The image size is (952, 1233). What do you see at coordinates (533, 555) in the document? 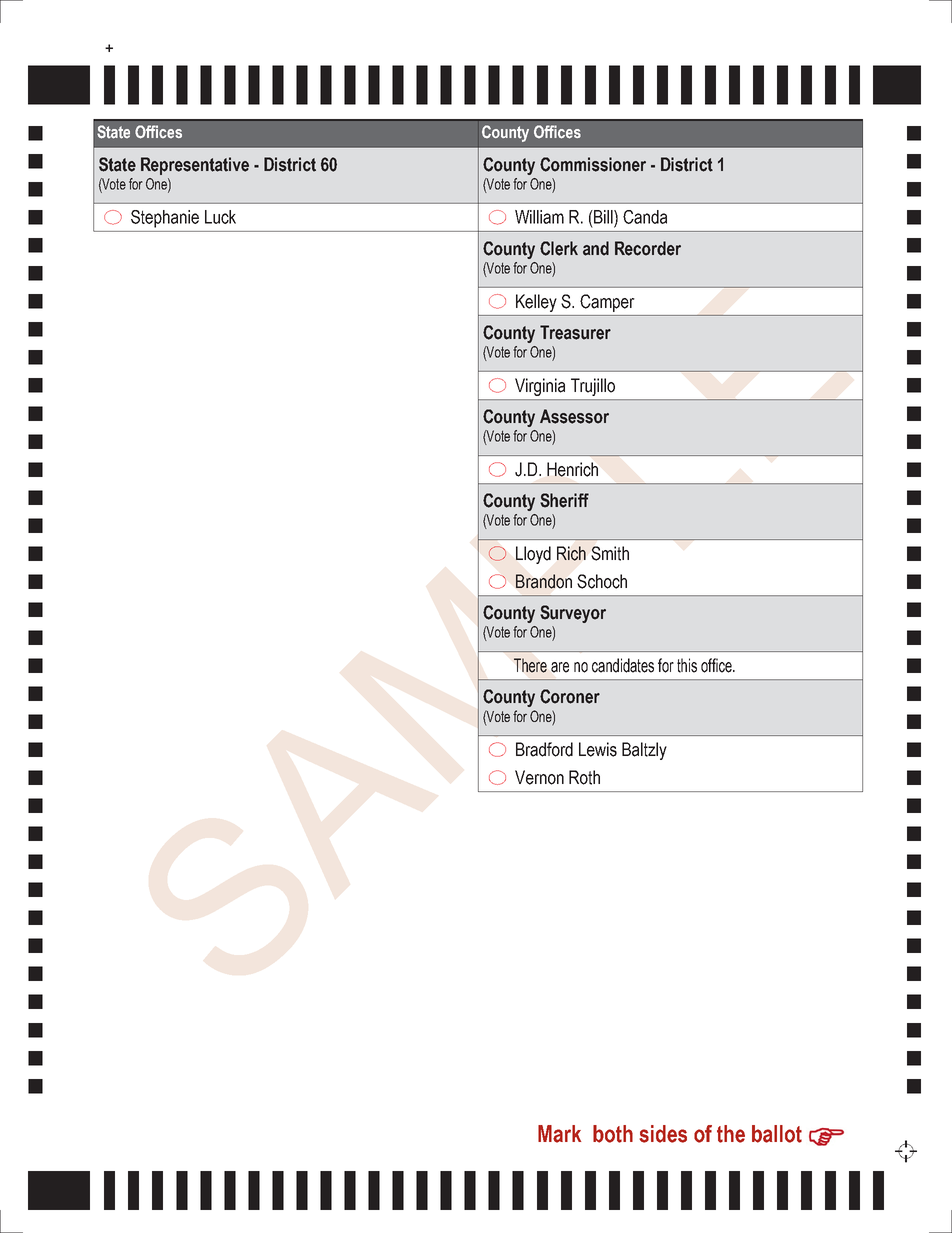
I see `Lloyd` at bounding box center [533, 555].
